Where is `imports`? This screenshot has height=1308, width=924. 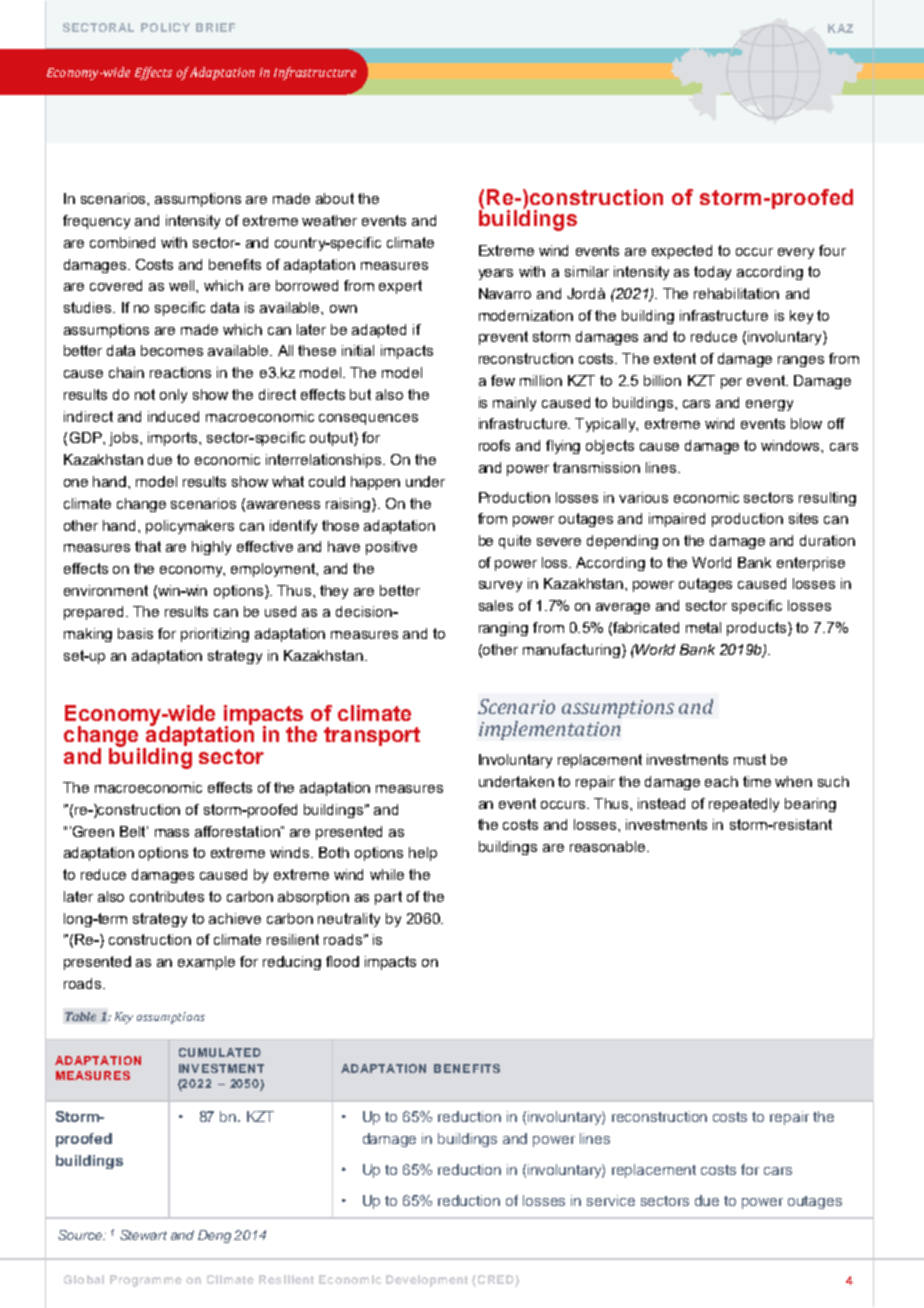 imports is located at coordinates (174, 439).
